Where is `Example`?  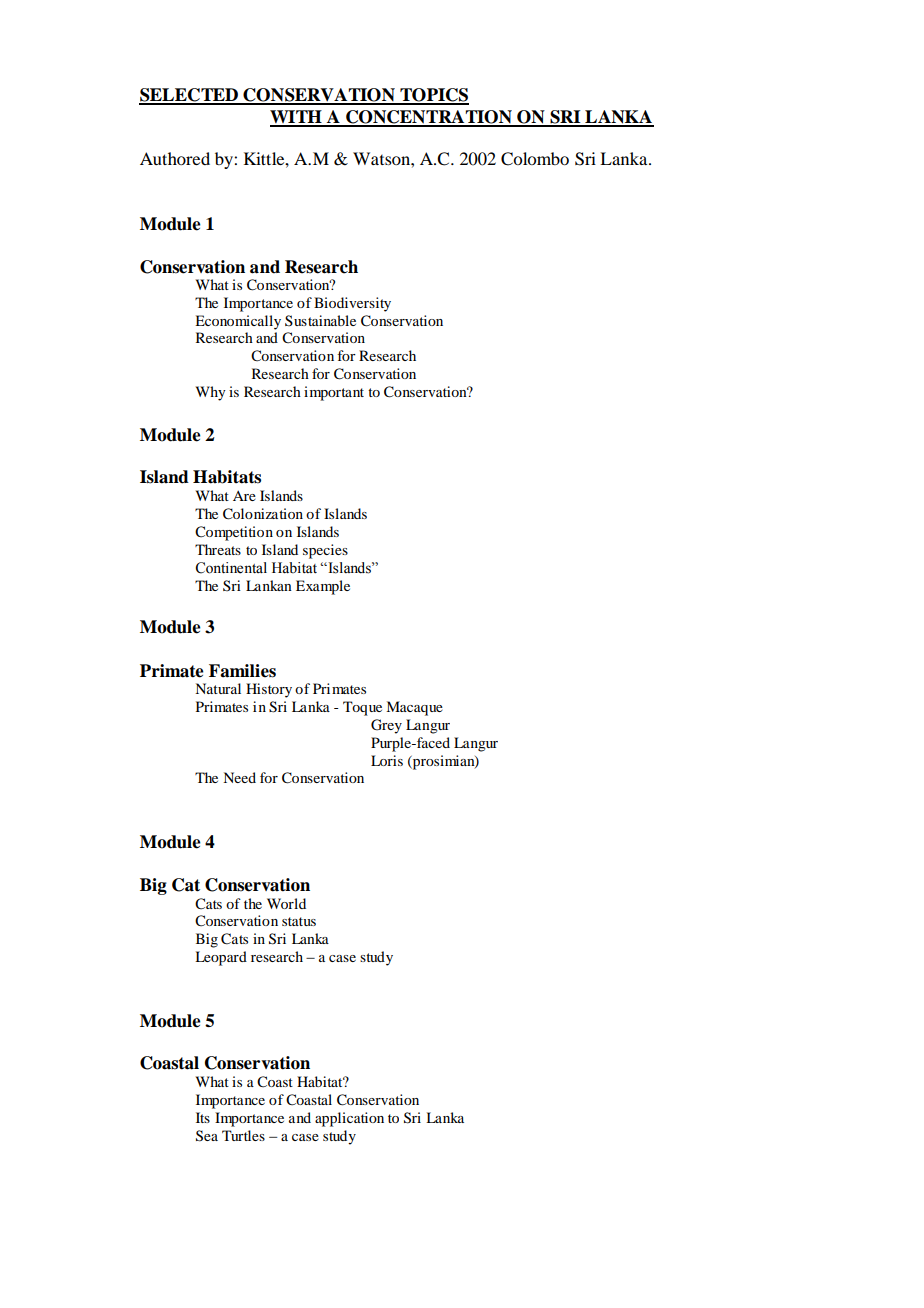
Example is located at coordinates (323, 587).
